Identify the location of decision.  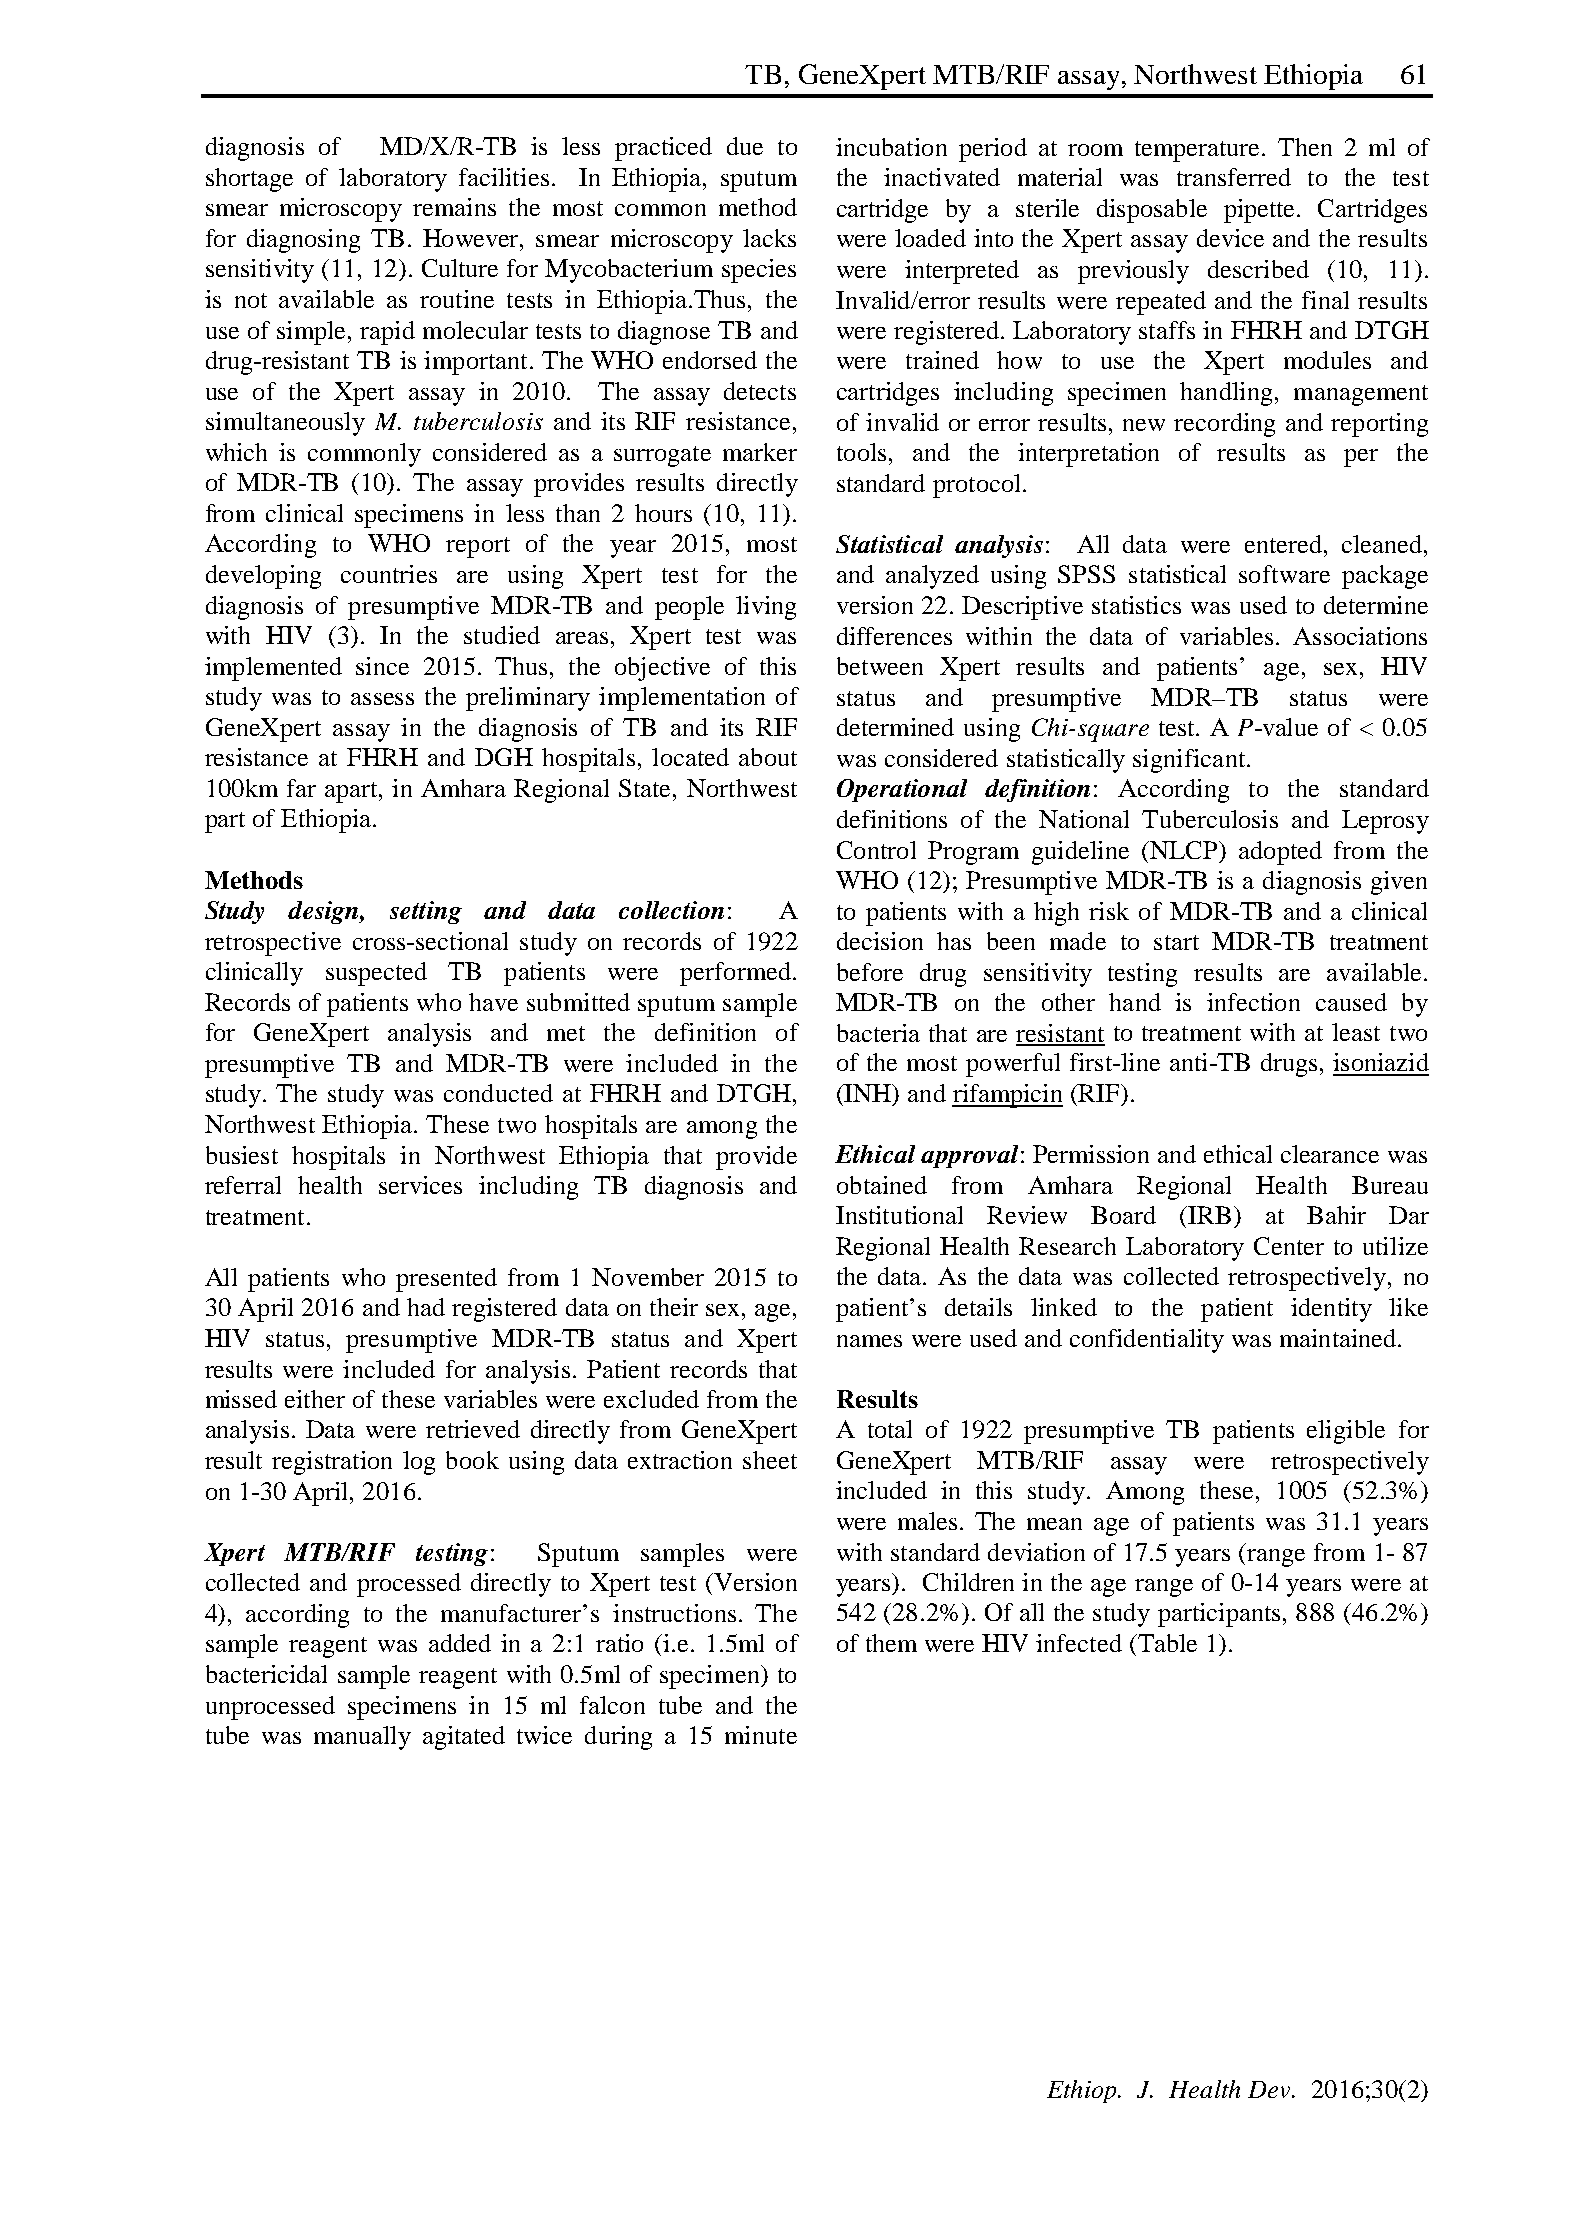
(880, 941).
